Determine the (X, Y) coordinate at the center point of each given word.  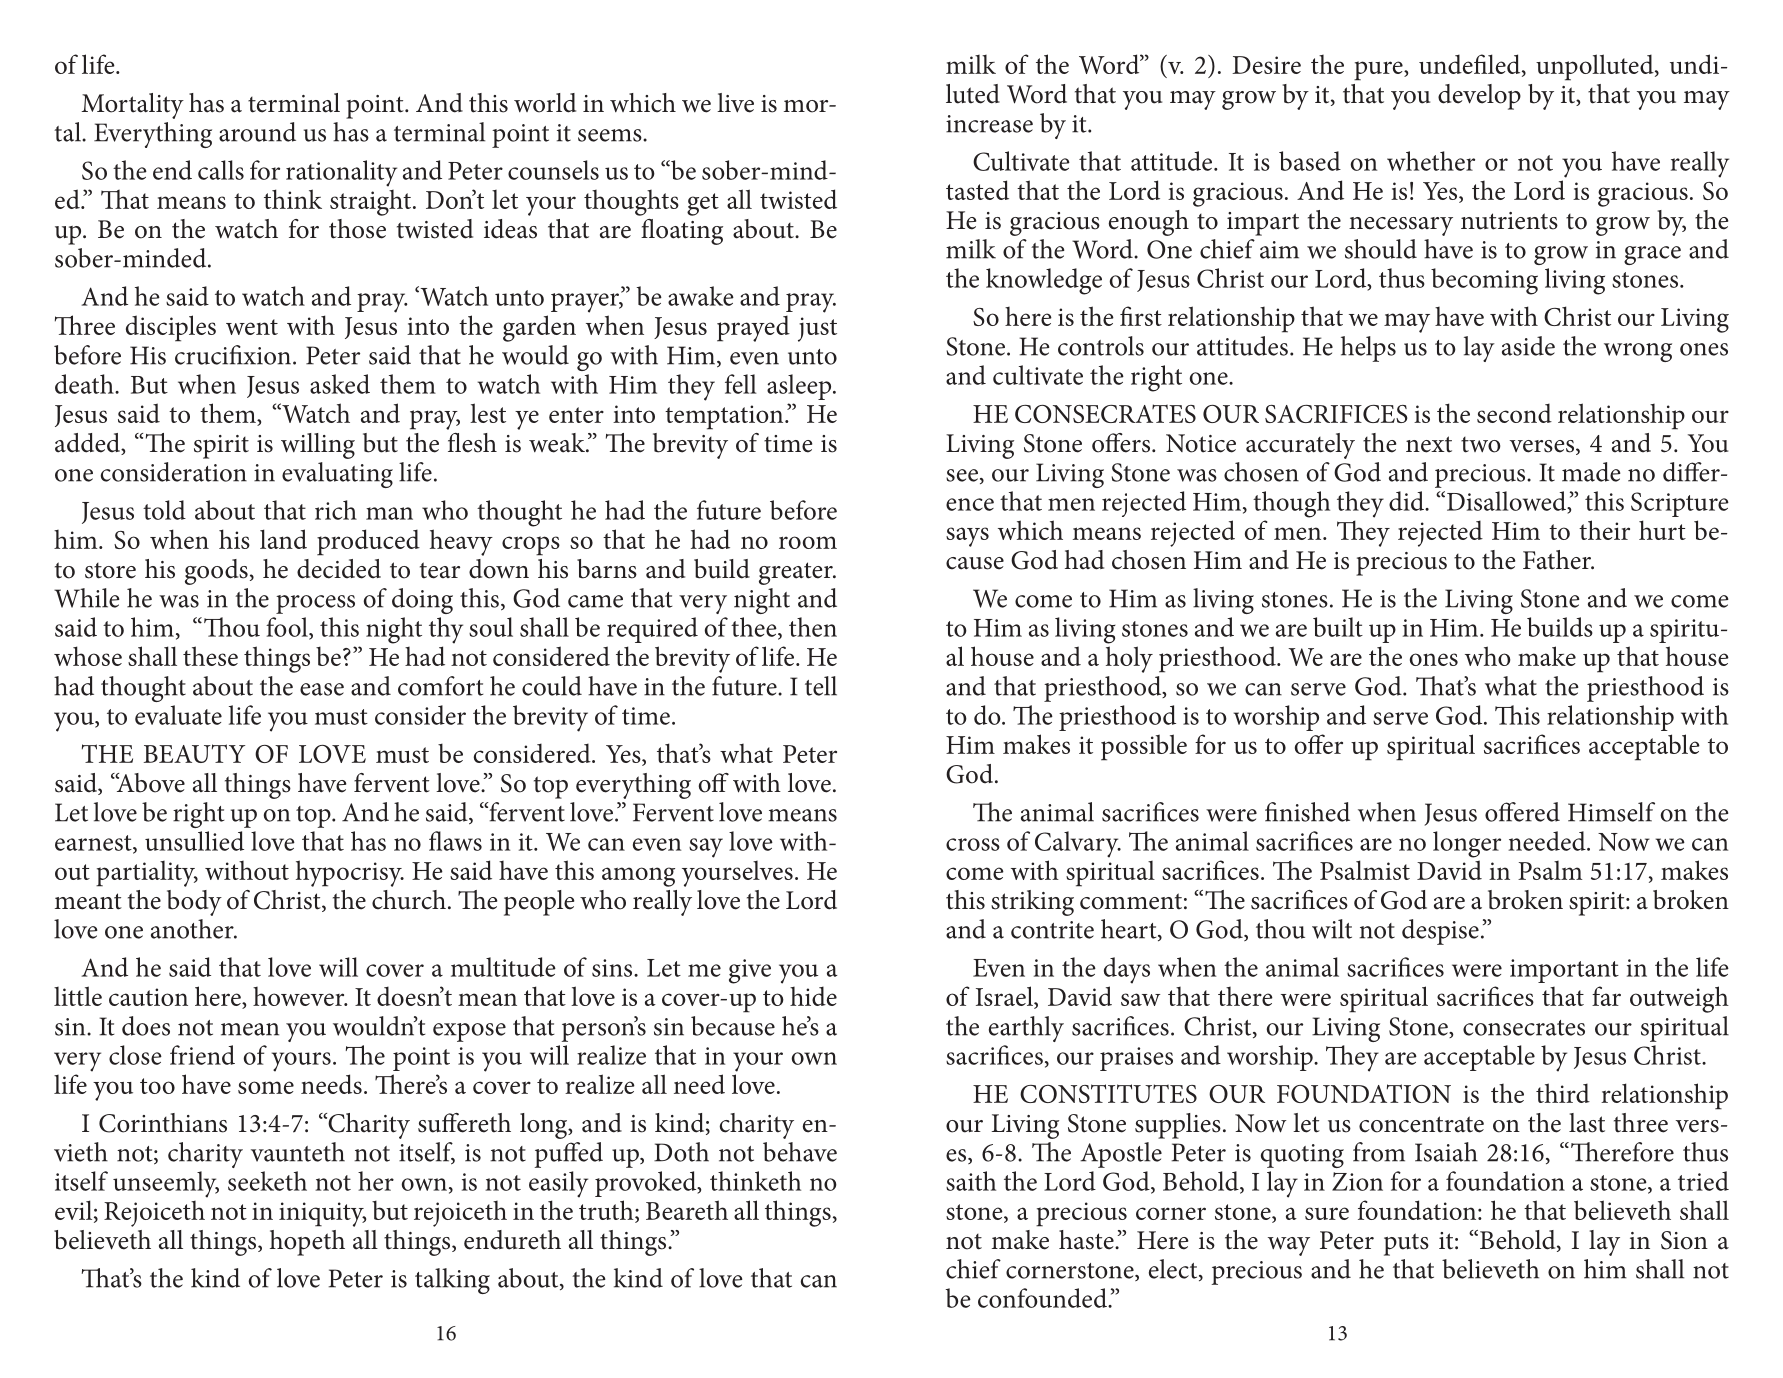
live (735, 103)
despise (1440, 932)
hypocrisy (350, 873)
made (1591, 472)
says (967, 537)
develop (1479, 97)
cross (973, 844)
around (257, 132)
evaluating (337, 475)
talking (452, 1281)
